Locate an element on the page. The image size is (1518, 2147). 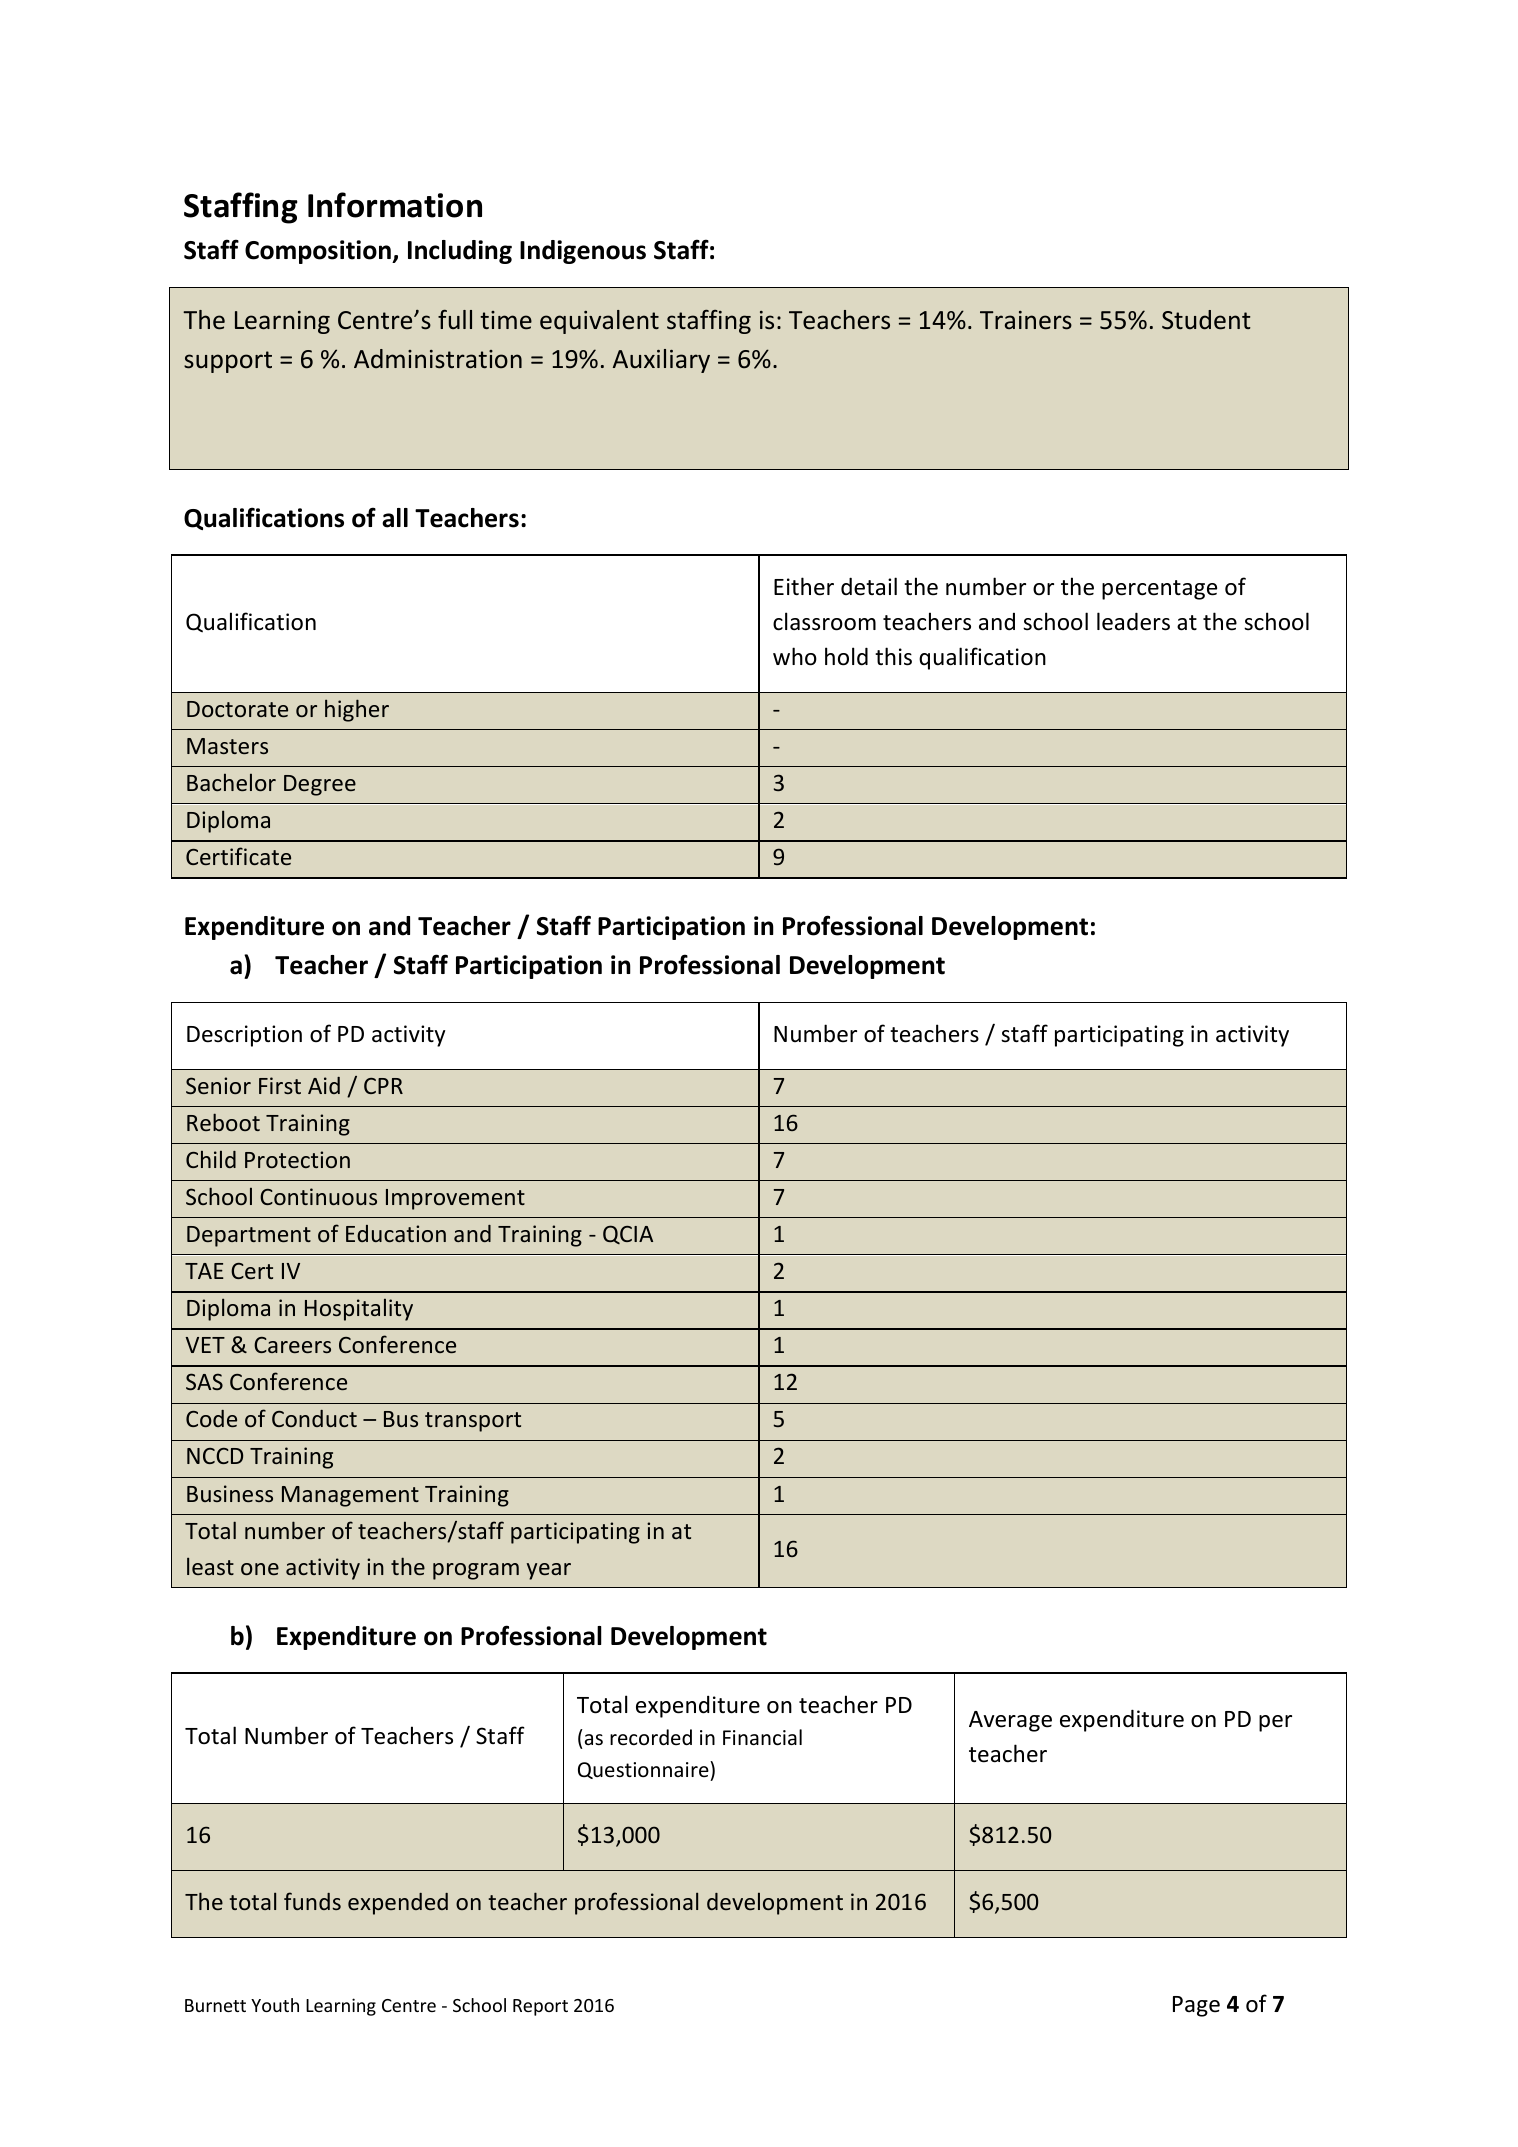
this is located at coordinates (893, 656).
